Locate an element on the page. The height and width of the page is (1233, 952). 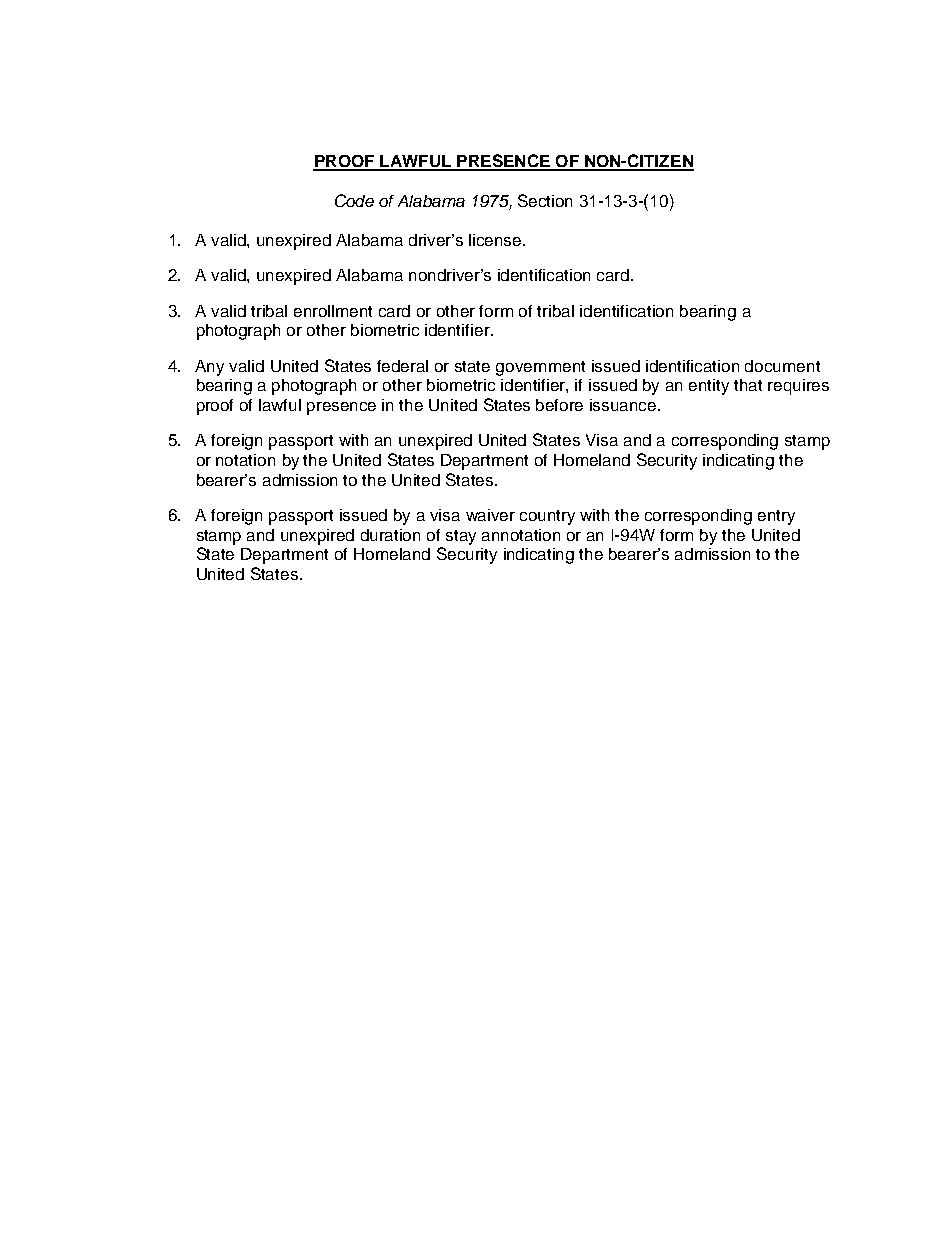
government is located at coordinates (540, 368).
